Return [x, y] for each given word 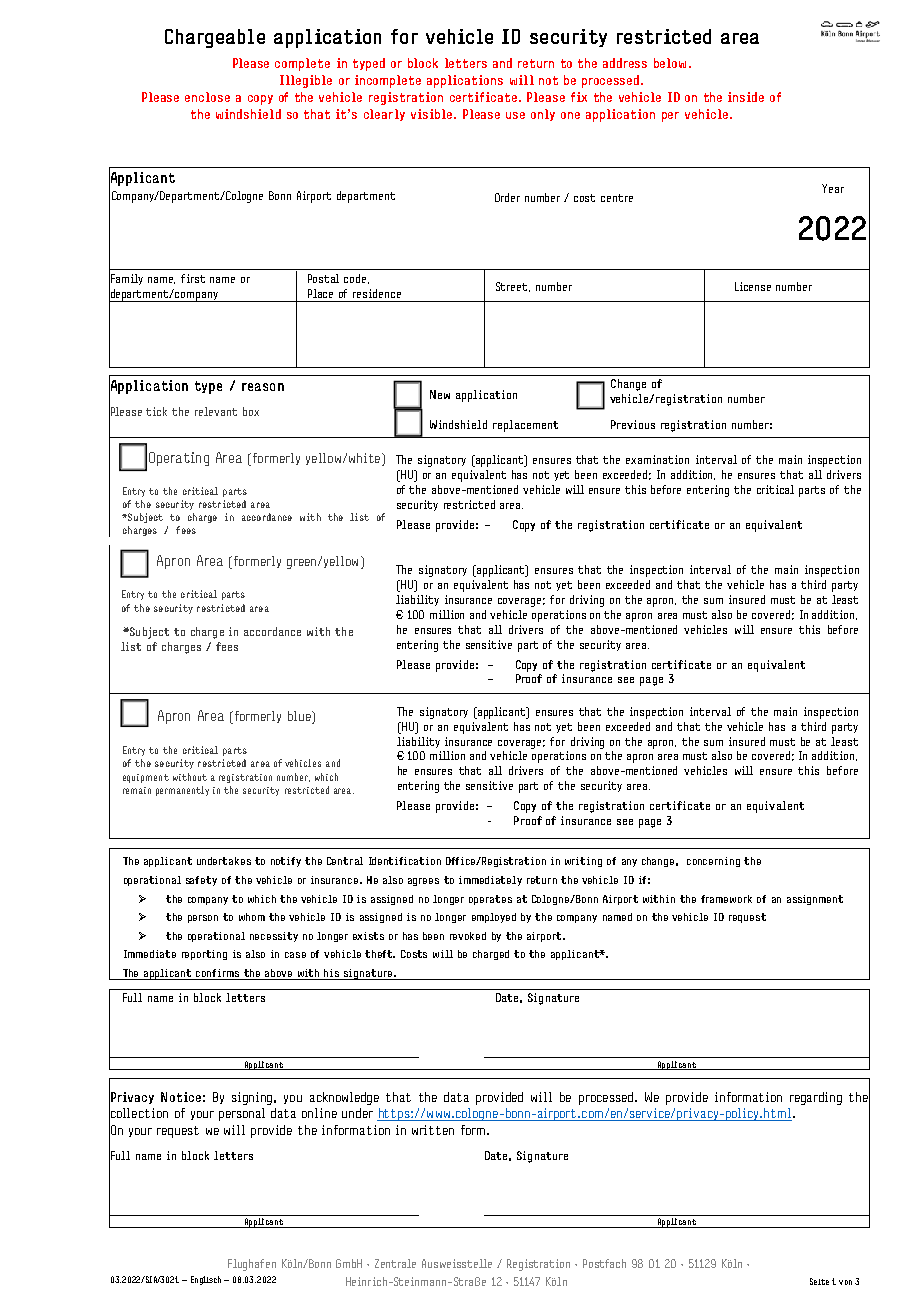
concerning [713, 862]
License [753, 286]
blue [300, 717]
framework [726, 899]
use [515, 115]
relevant [216, 411]
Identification [405, 861]
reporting [204, 955]
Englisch [206, 1280]
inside [746, 97]
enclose [207, 97]
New [440, 394]
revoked [468, 936]
